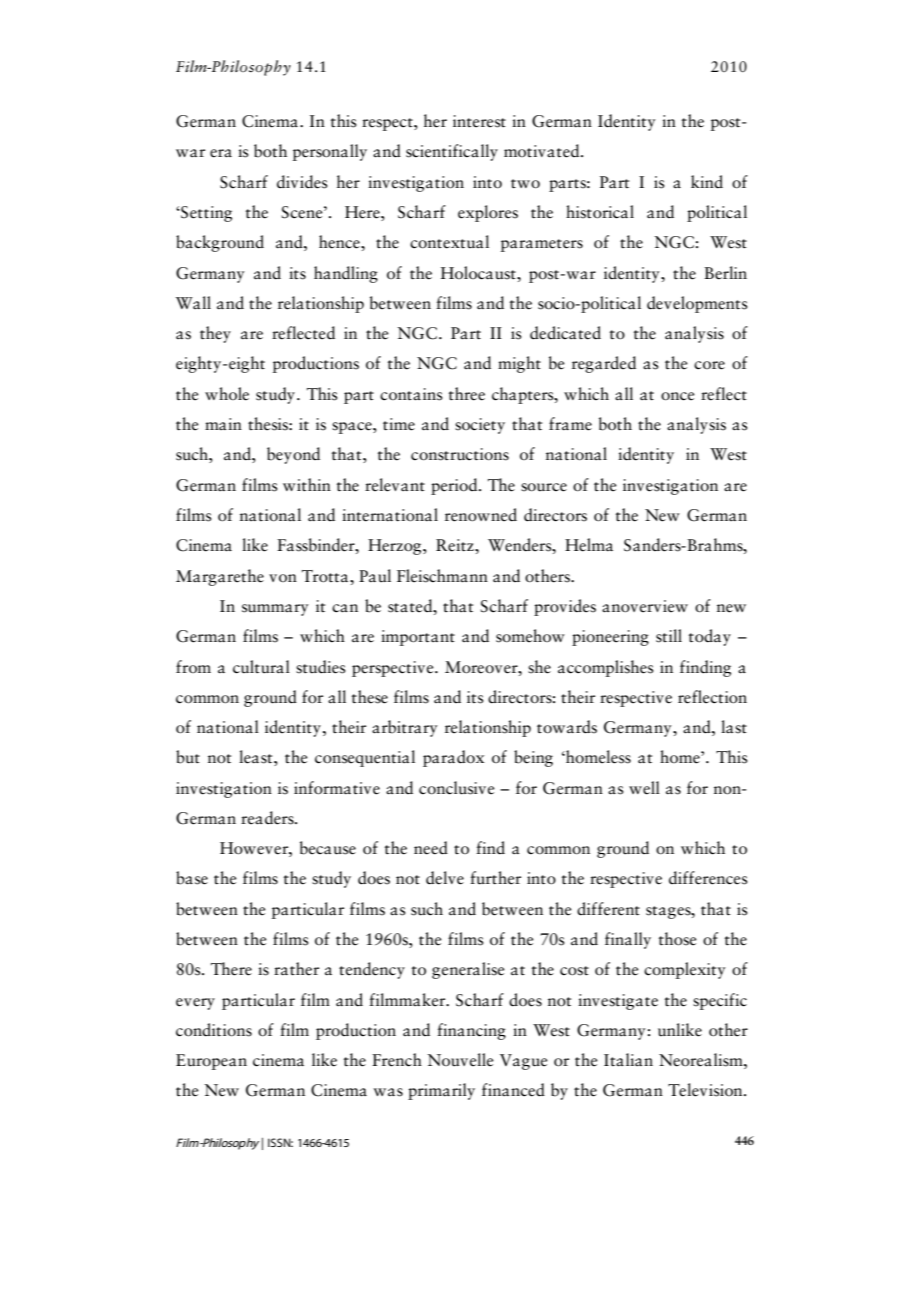  Describe the element at coordinates (293, 455) in the screenshot. I see `beyond` at that location.
